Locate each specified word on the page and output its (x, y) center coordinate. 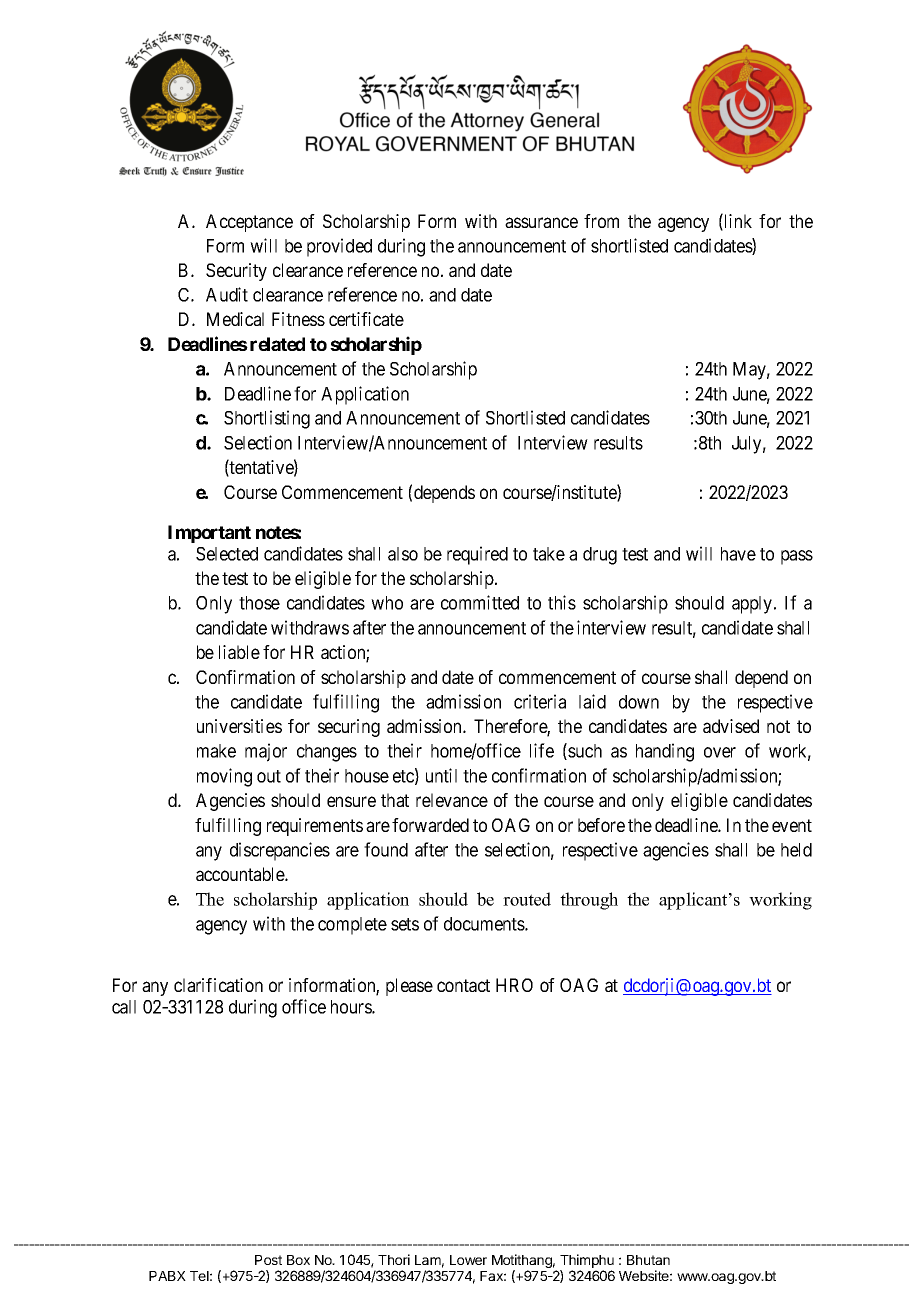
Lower (468, 1260)
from (601, 221)
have (738, 554)
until (441, 775)
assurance (541, 222)
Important (209, 534)
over (720, 752)
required (477, 555)
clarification (218, 985)
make (216, 751)
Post (268, 1260)
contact (463, 985)
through (589, 901)
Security (236, 272)
